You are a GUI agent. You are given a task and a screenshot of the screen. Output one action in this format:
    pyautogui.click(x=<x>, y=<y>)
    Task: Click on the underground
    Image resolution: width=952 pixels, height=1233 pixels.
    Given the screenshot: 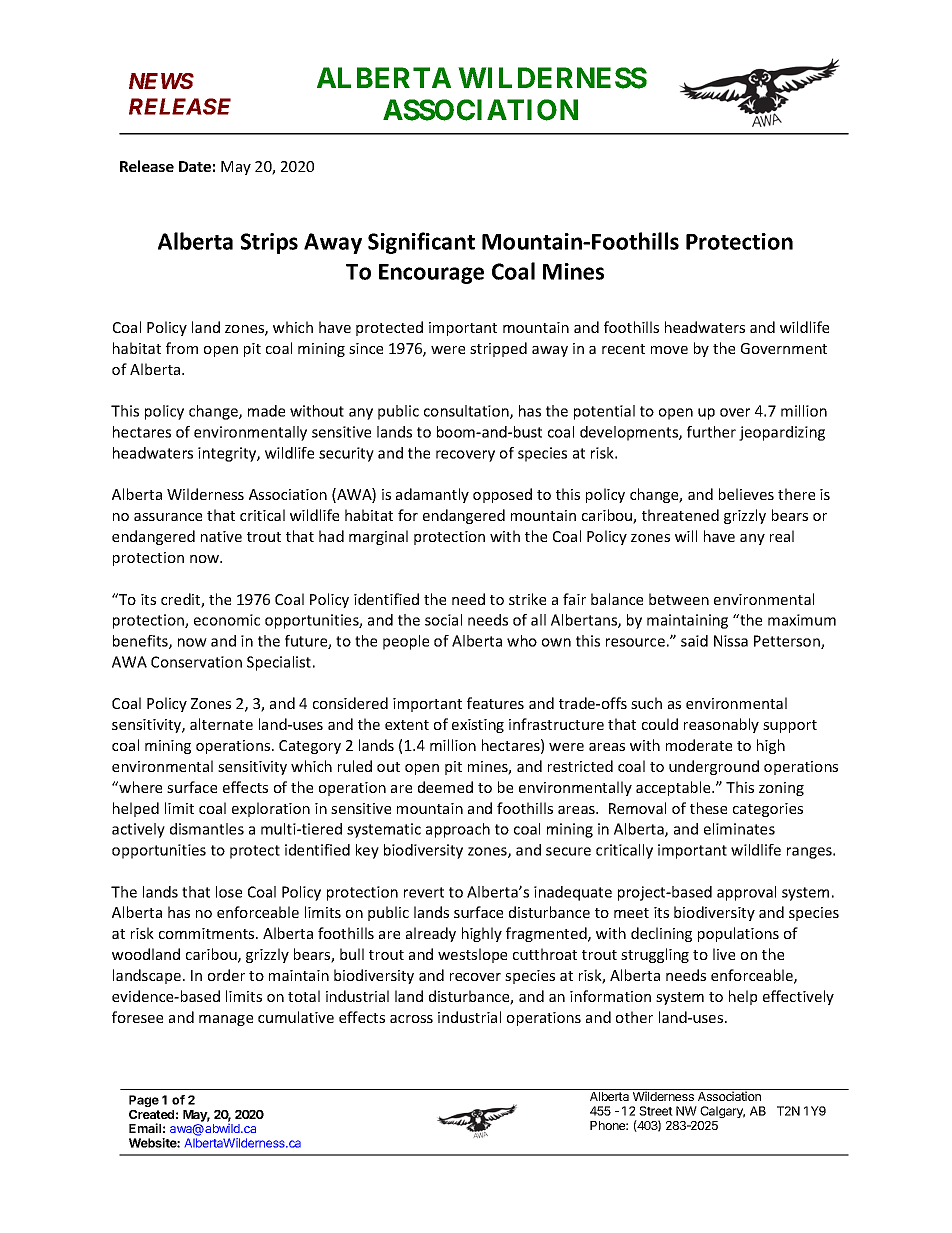 What is the action you would take?
    pyautogui.click(x=714, y=767)
